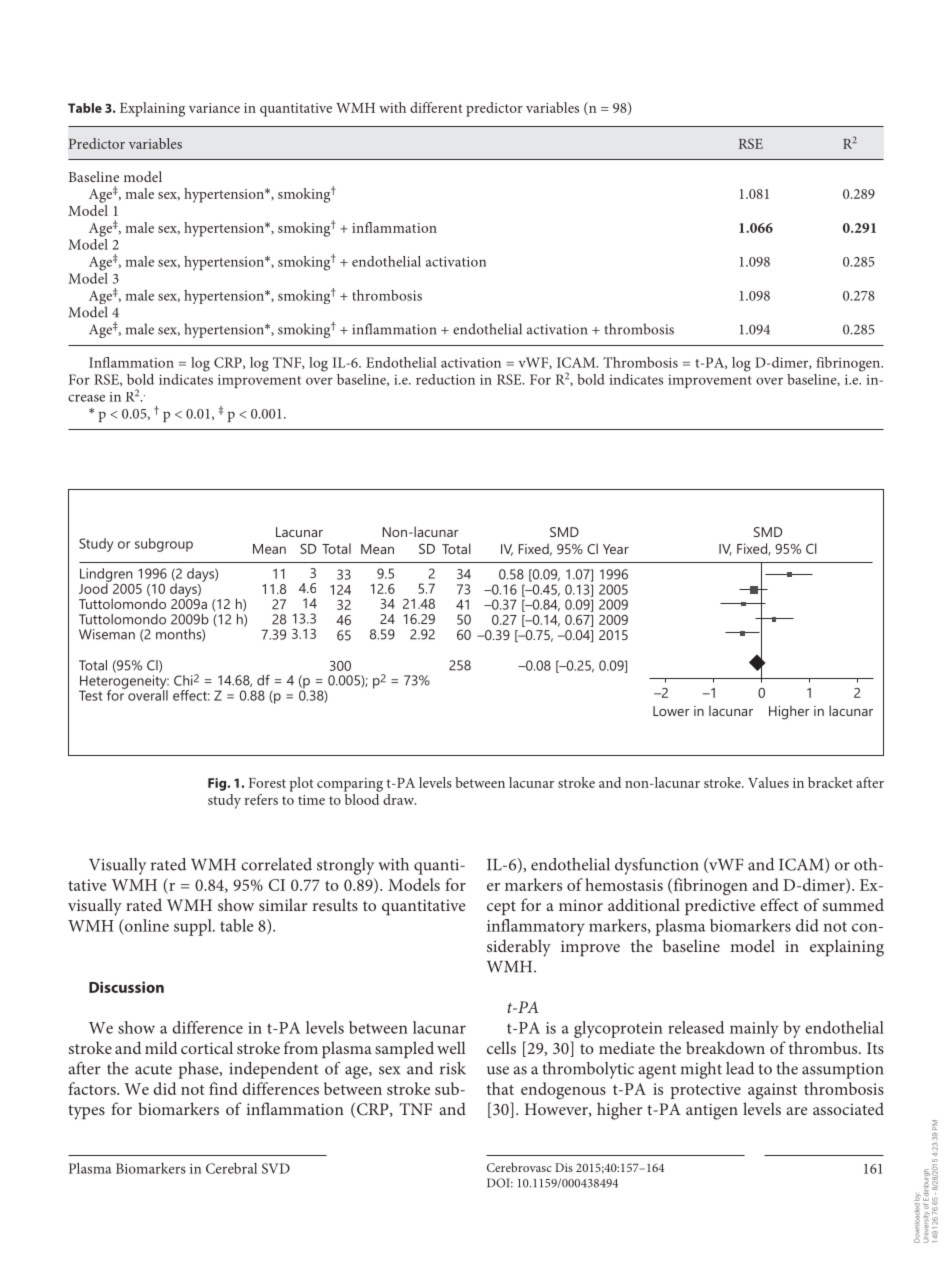 The image size is (952, 1270). What do you see at coordinates (399, 799) in the image?
I see `draw` at bounding box center [399, 799].
